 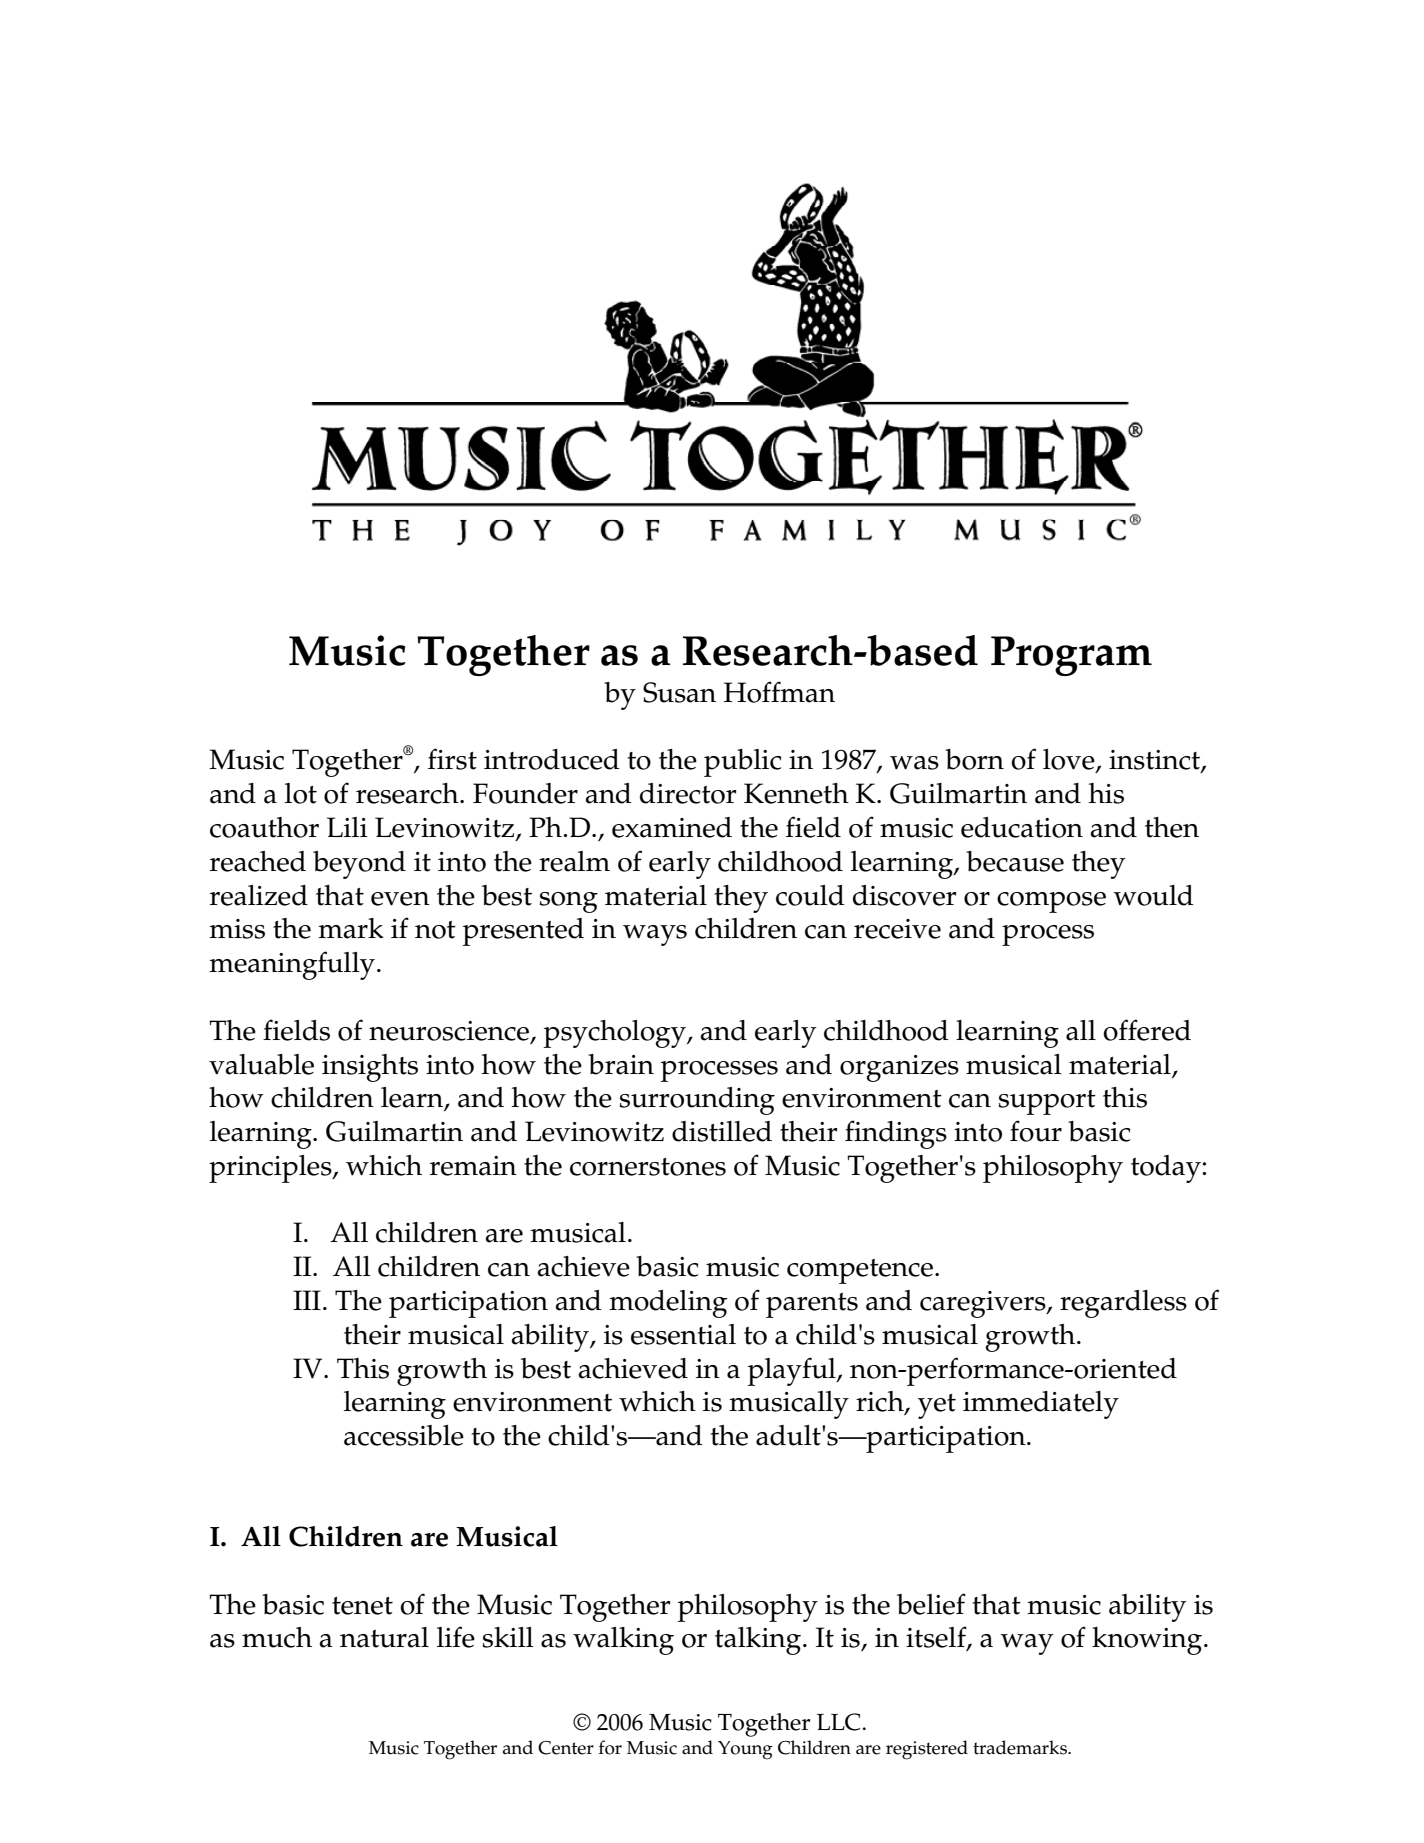 What do you see at coordinates (927, 1750) in the page?
I see `registered` at bounding box center [927, 1750].
